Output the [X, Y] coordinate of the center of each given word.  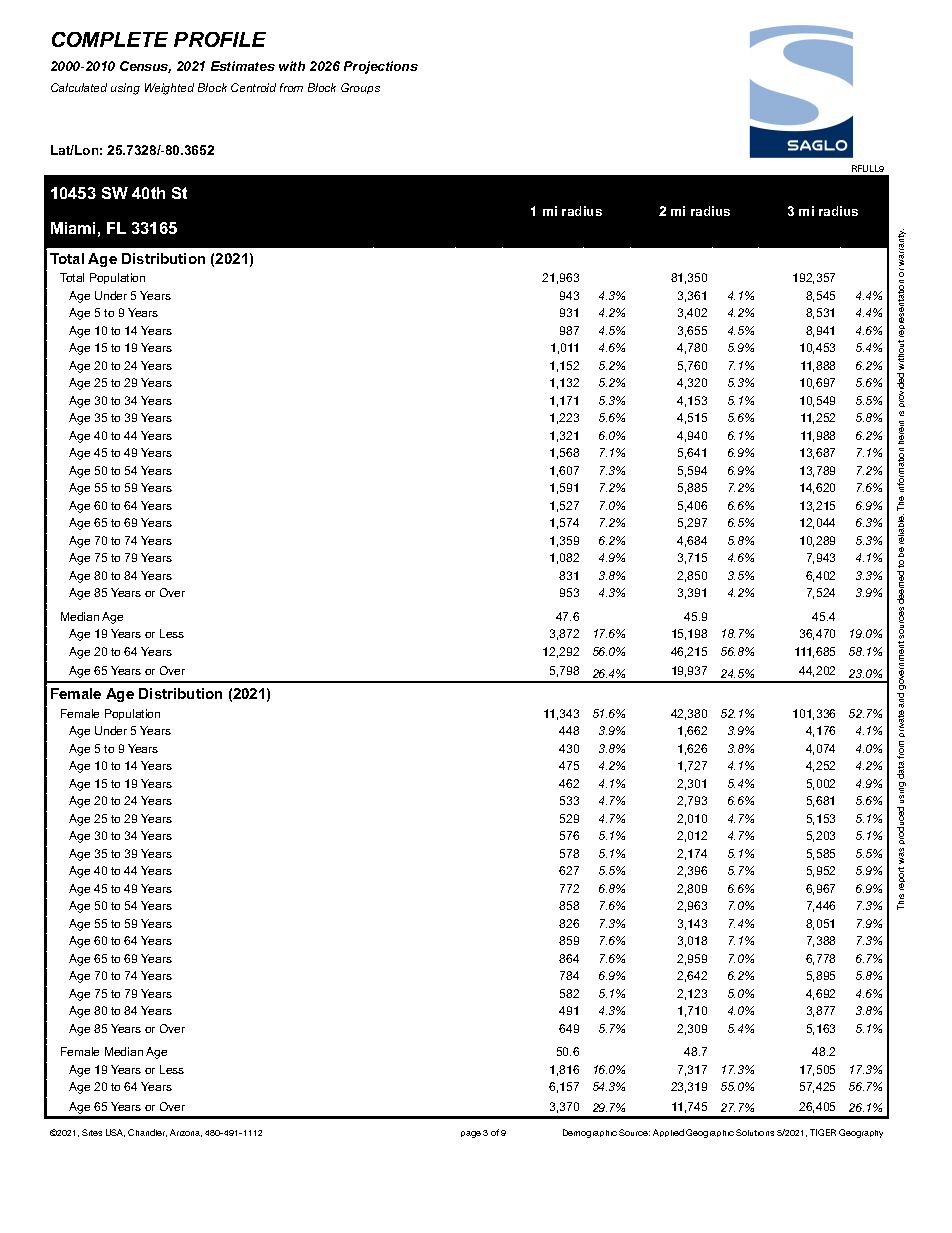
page [471, 1134]
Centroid [253, 87]
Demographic [590, 1133]
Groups [360, 88]
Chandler [147, 1133]
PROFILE [220, 39]
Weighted [169, 89]
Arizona [186, 1133]
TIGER [823, 1132]
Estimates [243, 66]
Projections [381, 67]
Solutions [755, 1132]
